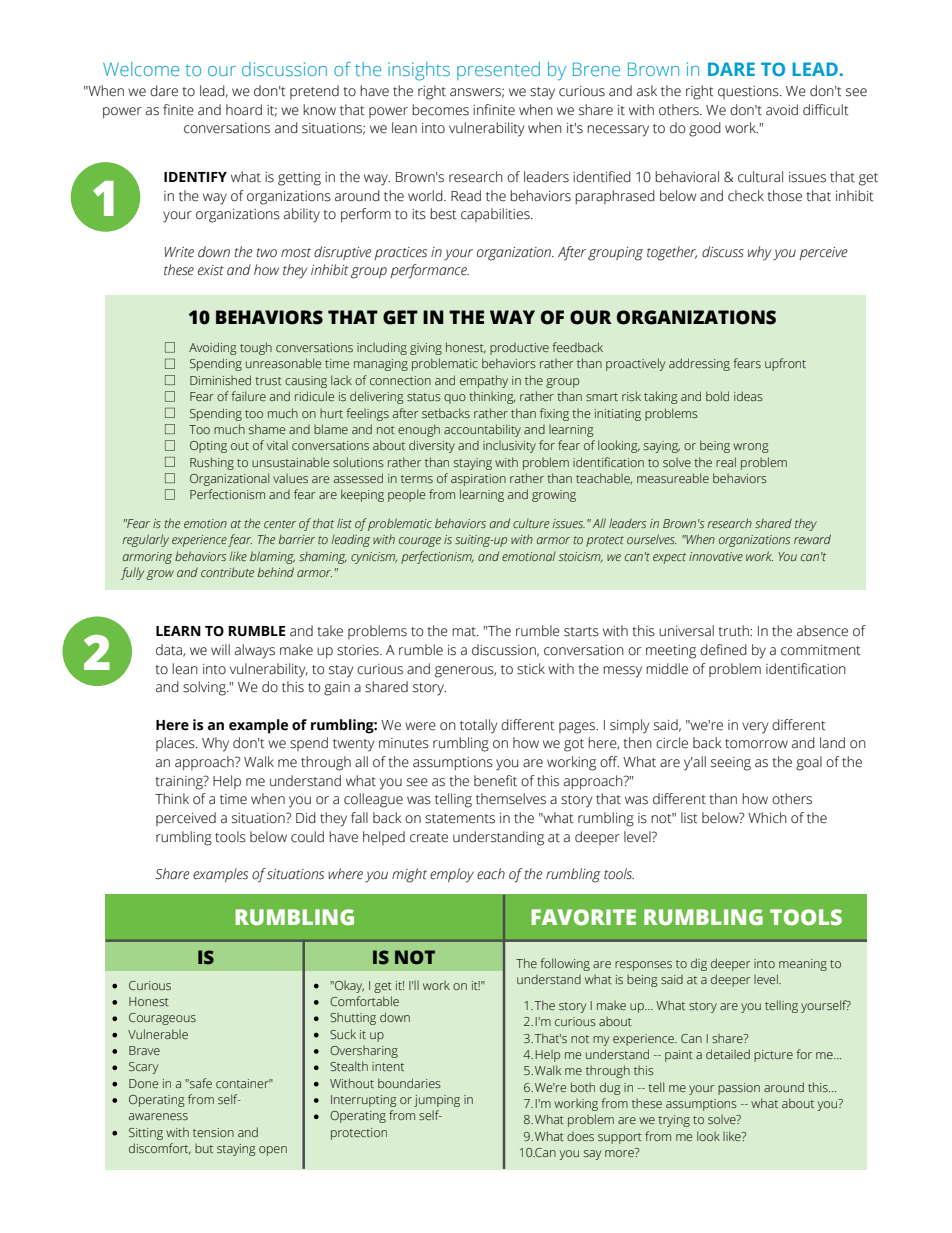 This screenshot has width=952, height=1233. I want to click on jumping, so click(437, 1101).
